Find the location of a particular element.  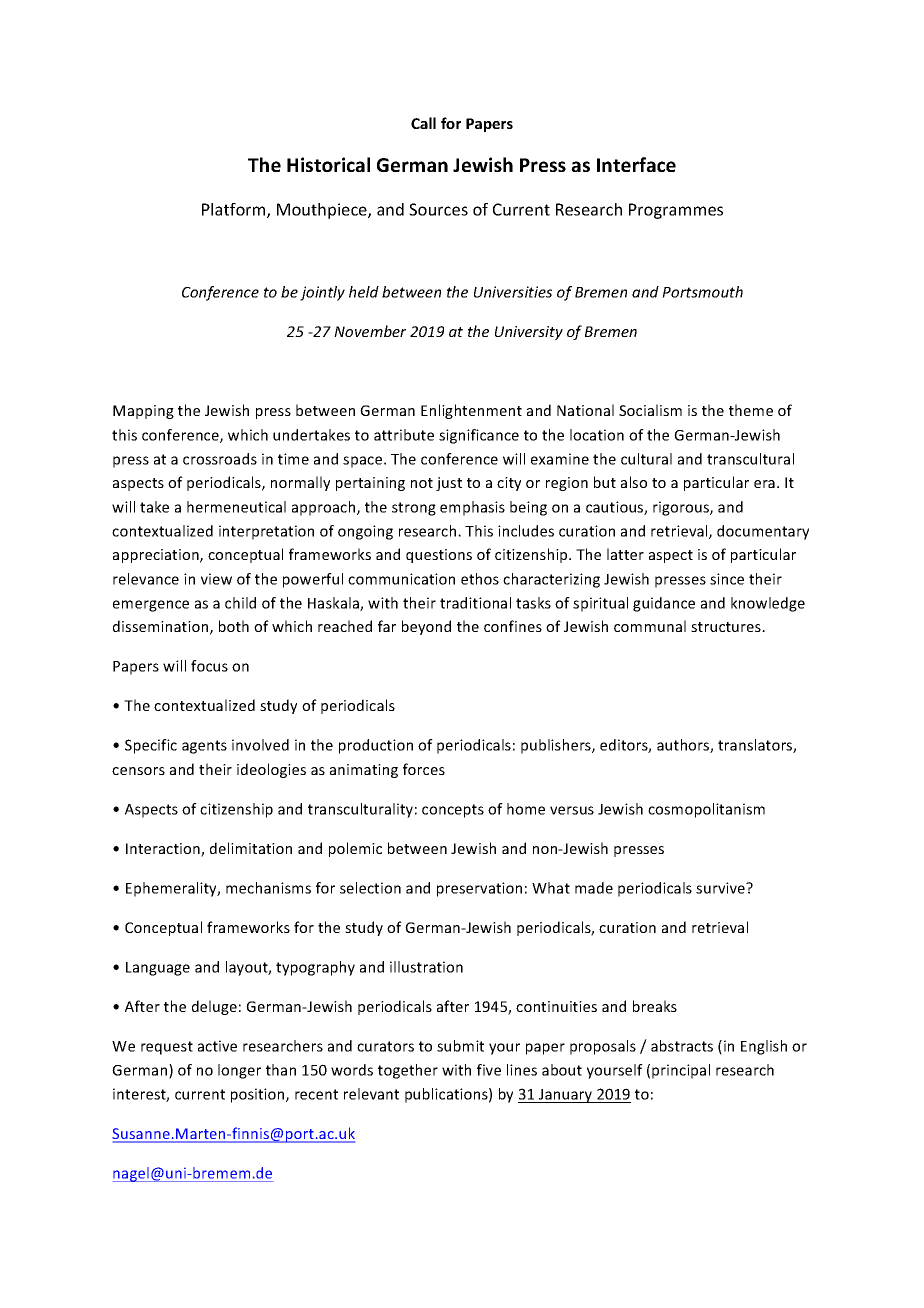

Interface is located at coordinates (636, 164).
